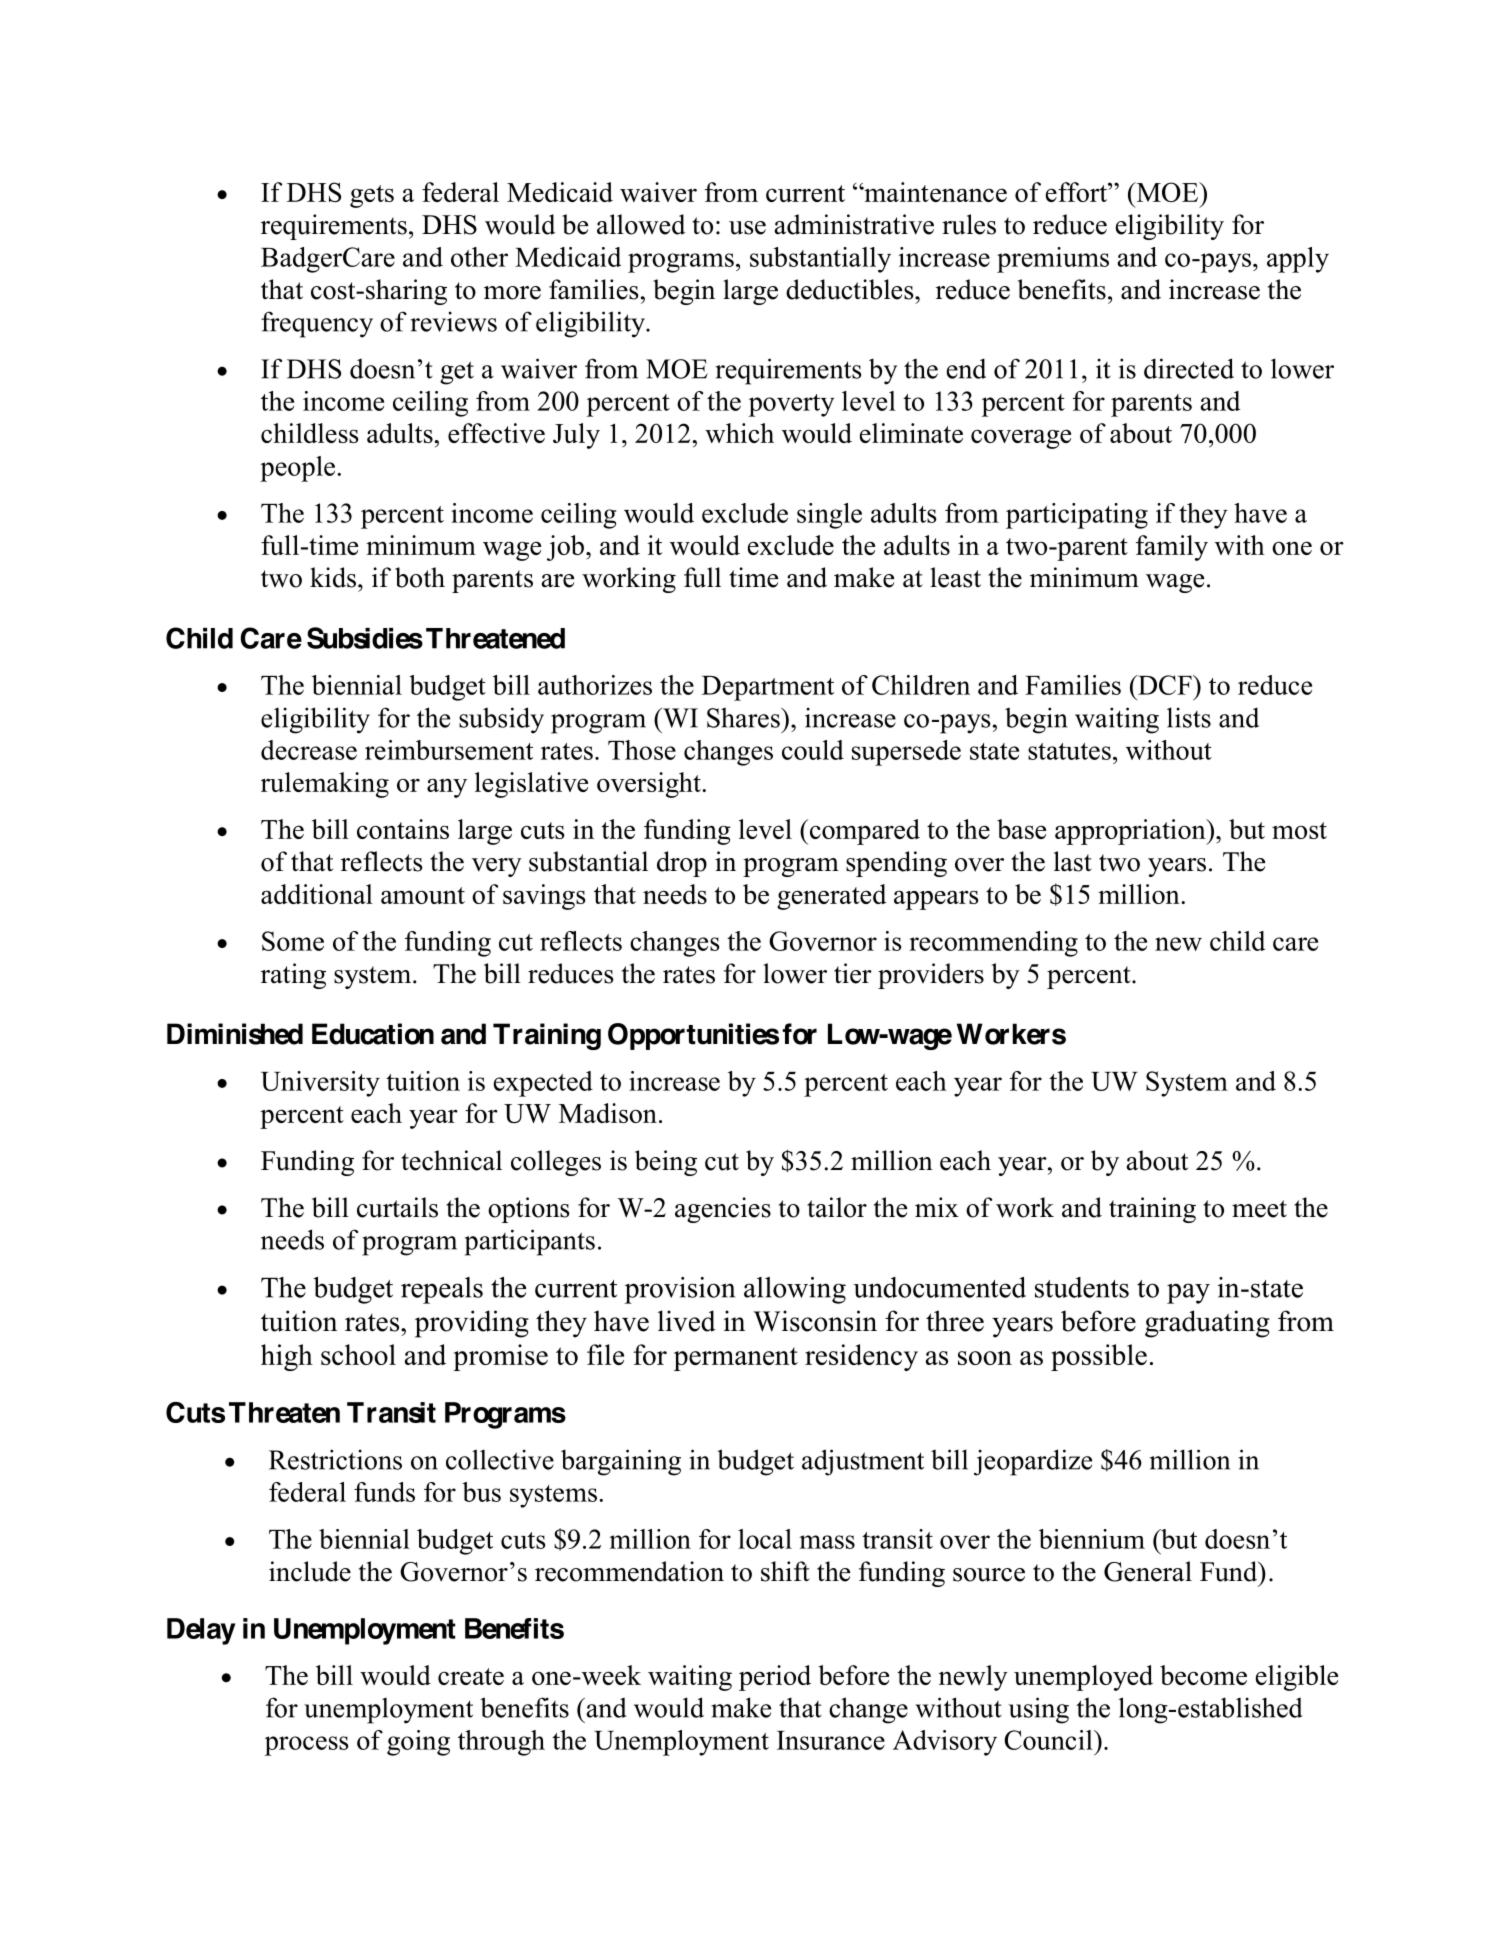 This screenshot has width=1498, height=1938. What do you see at coordinates (320, 1084) in the screenshot?
I see `University` at bounding box center [320, 1084].
